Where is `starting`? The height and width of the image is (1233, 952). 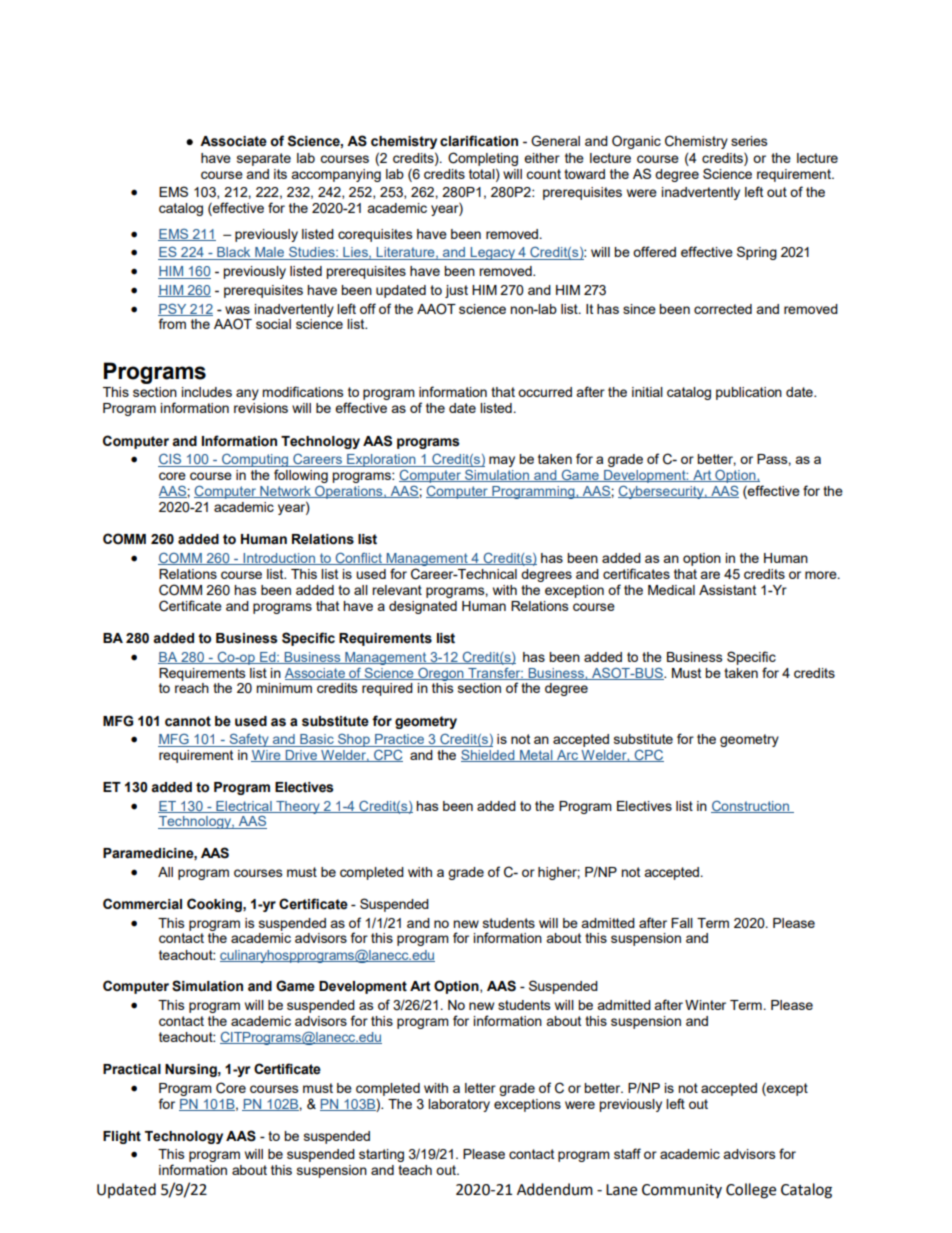 starting is located at coordinates (381, 1155).
